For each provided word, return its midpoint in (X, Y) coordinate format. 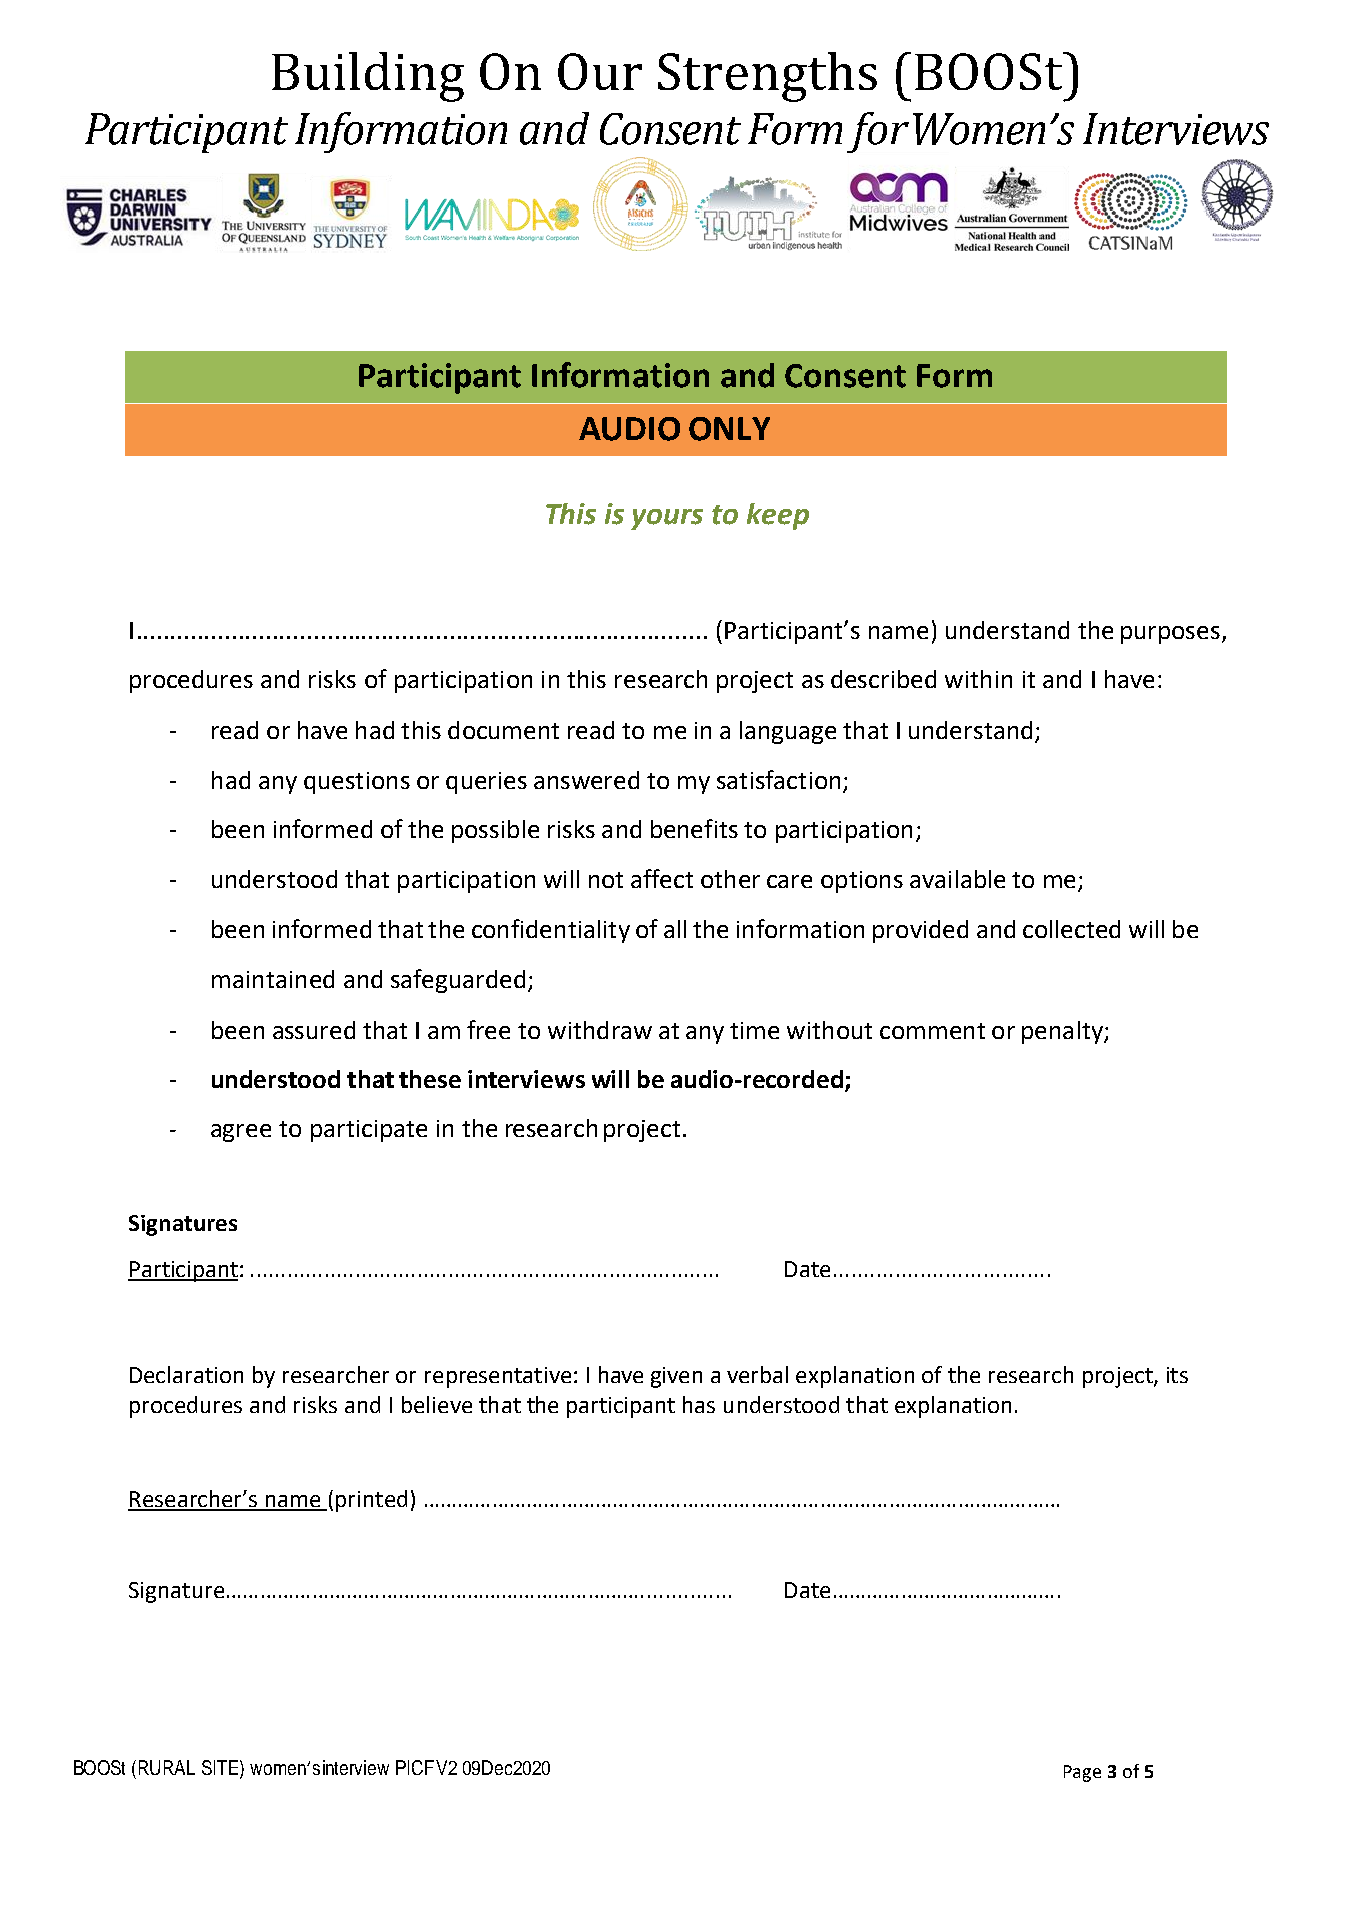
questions (357, 783)
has (699, 1404)
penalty (1063, 1032)
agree (241, 1133)
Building (368, 77)
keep (778, 516)
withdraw (600, 1030)
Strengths (767, 77)
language (788, 732)
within (978, 679)
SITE (221, 1767)
